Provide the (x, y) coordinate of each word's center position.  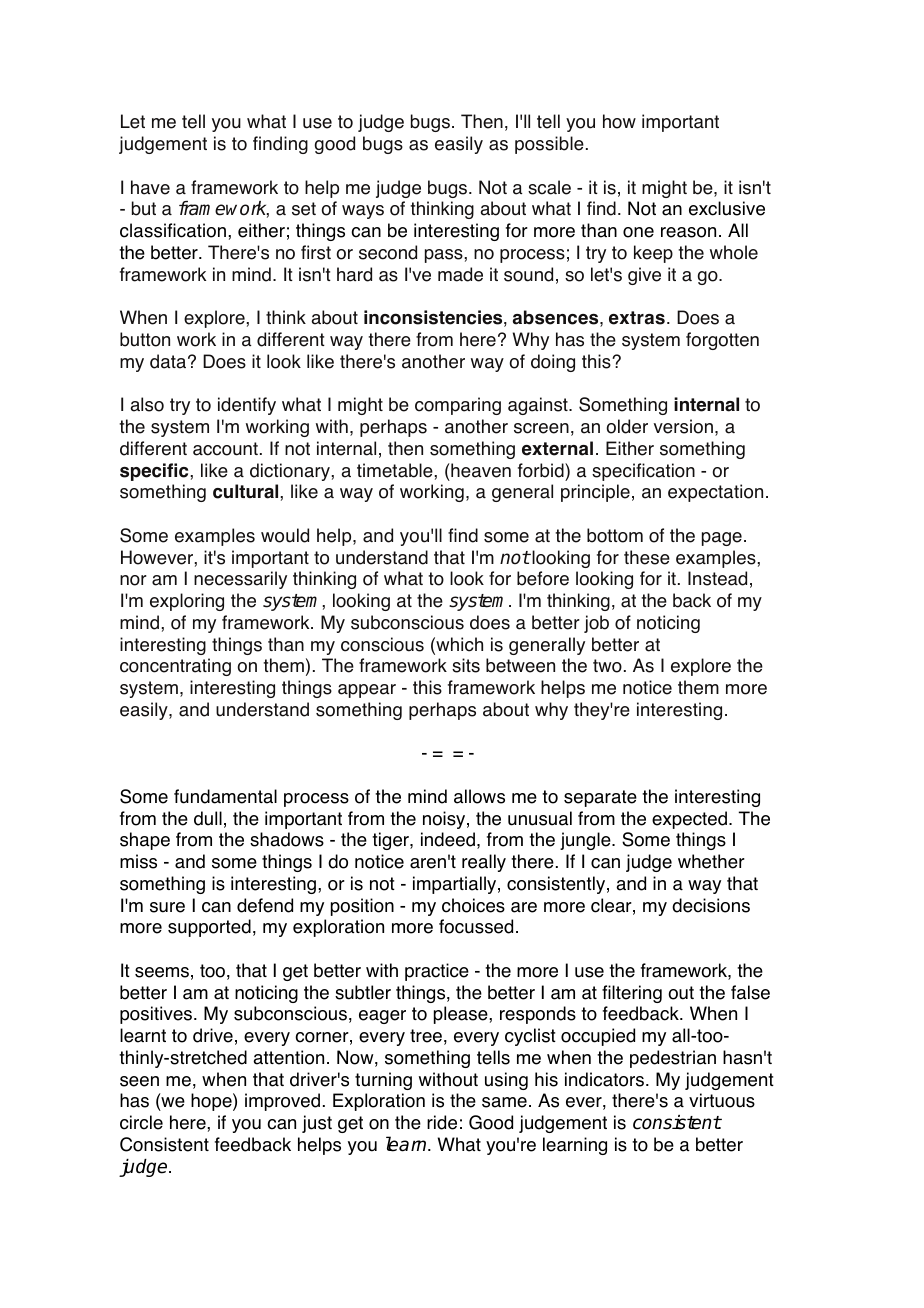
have (150, 187)
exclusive (727, 208)
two (607, 666)
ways (363, 212)
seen (139, 1081)
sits (466, 665)
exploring (187, 602)
